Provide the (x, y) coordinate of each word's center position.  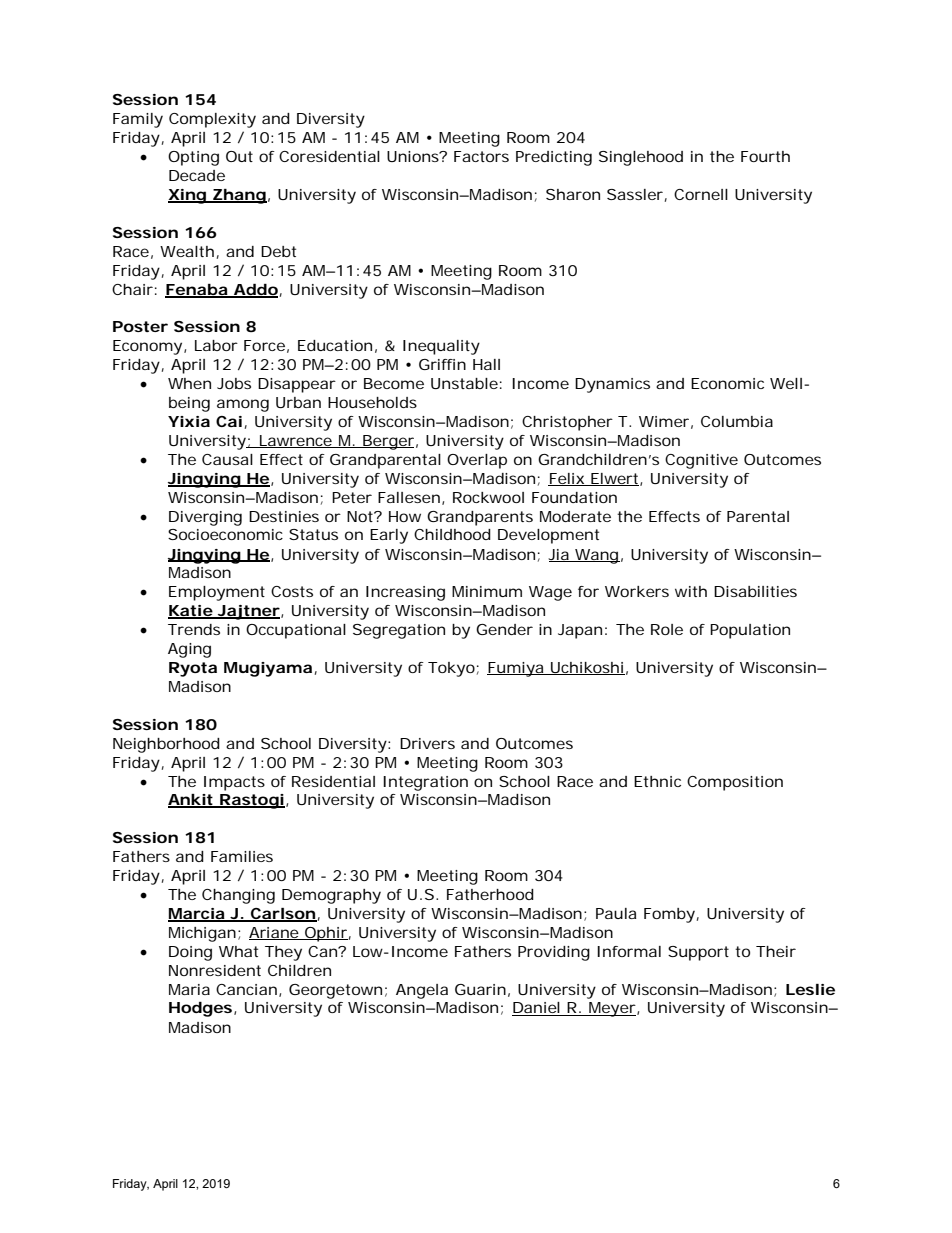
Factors (481, 156)
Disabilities (755, 591)
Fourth (765, 156)
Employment (217, 593)
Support (698, 953)
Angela (422, 991)
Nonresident (215, 970)
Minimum (487, 591)
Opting (193, 158)
